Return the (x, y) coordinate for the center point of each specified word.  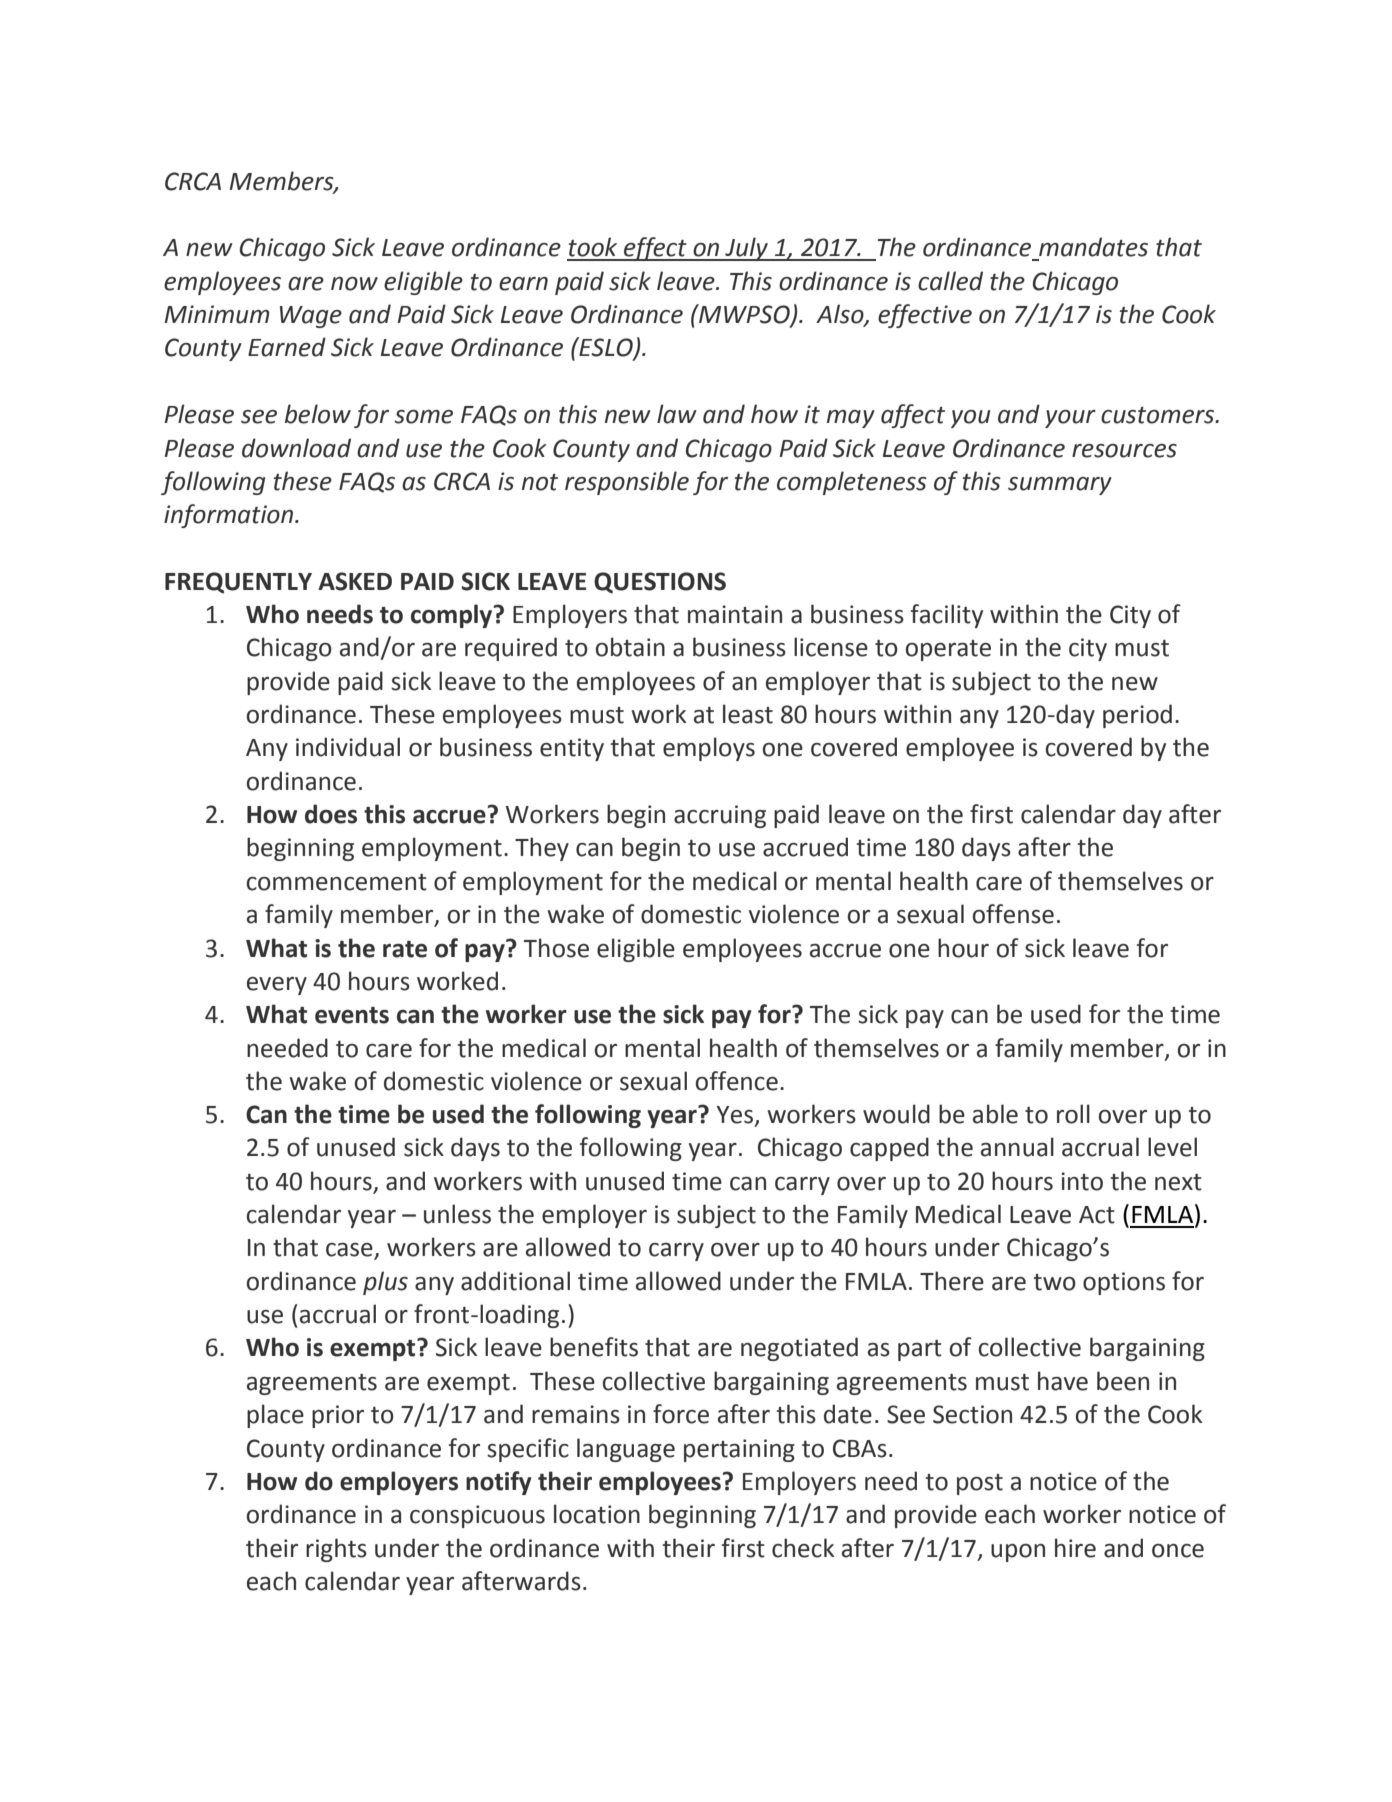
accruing (720, 816)
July (746, 249)
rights (336, 1550)
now (354, 284)
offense (1013, 914)
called (950, 281)
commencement (337, 882)
